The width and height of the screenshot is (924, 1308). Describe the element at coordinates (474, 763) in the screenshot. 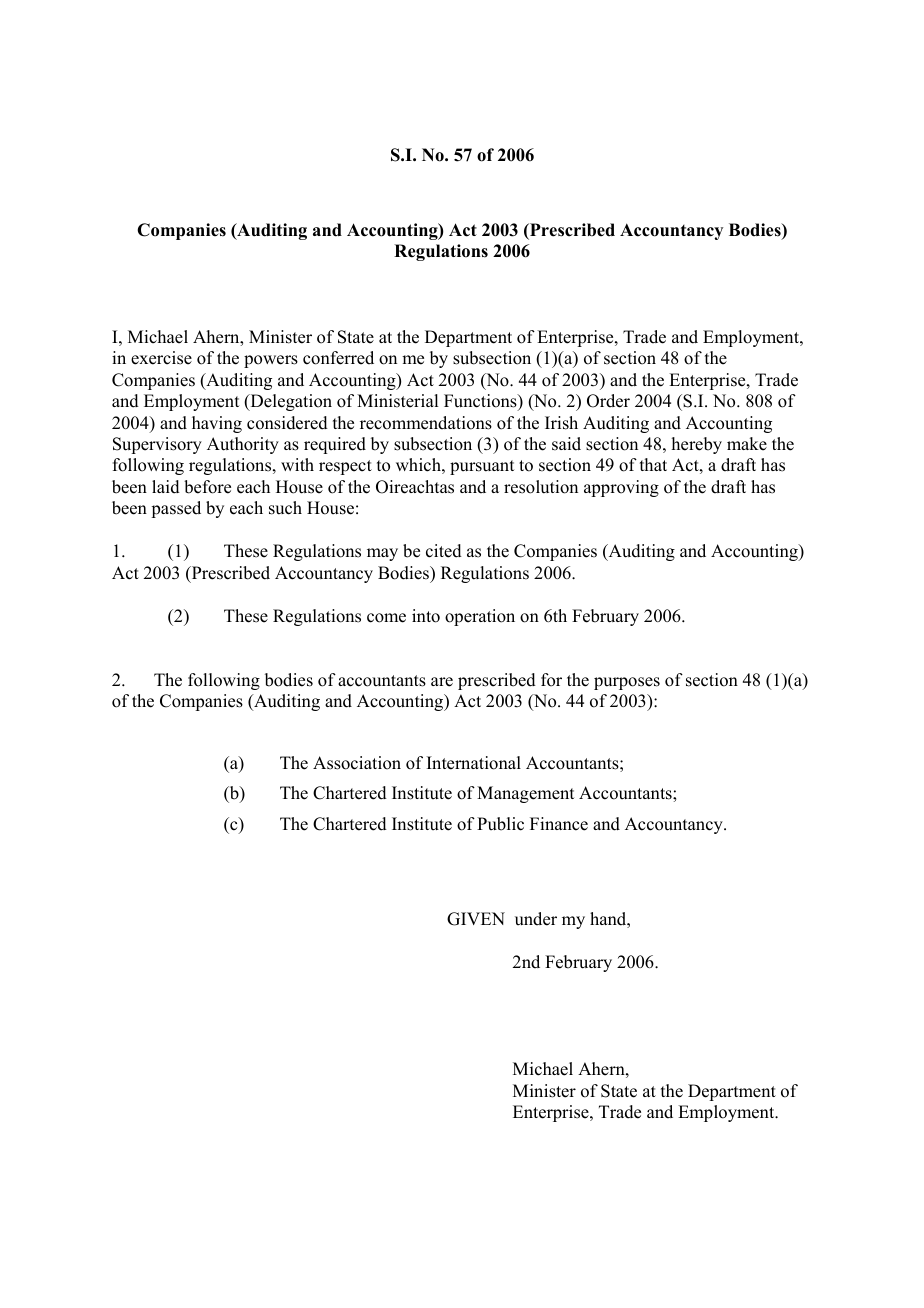

I see `International` at that location.
